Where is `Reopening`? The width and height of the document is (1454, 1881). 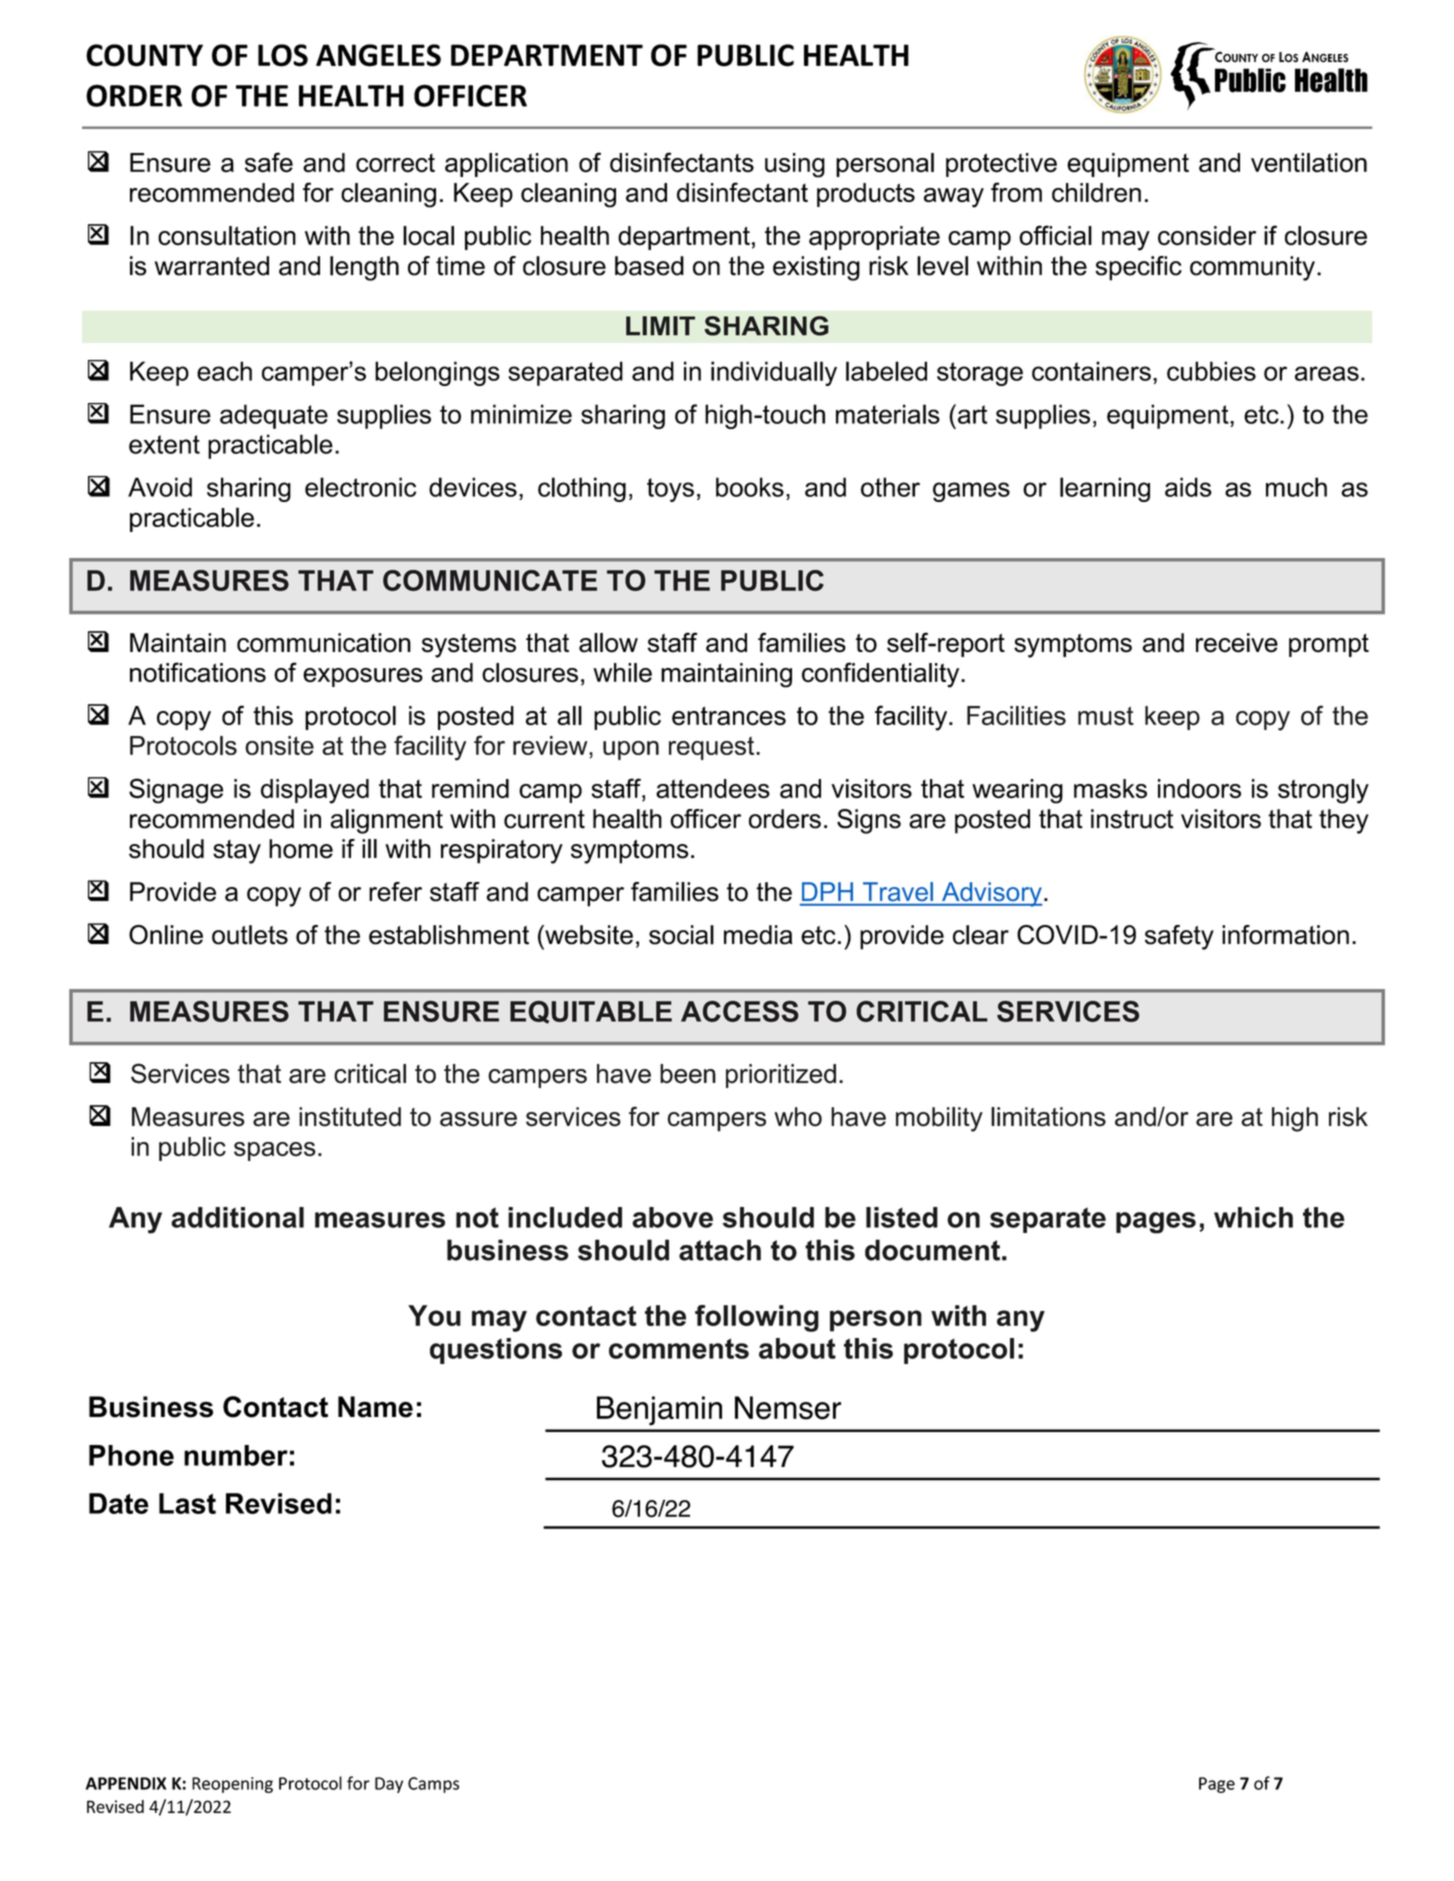 Reopening is located at coordinates (232, 1785).
